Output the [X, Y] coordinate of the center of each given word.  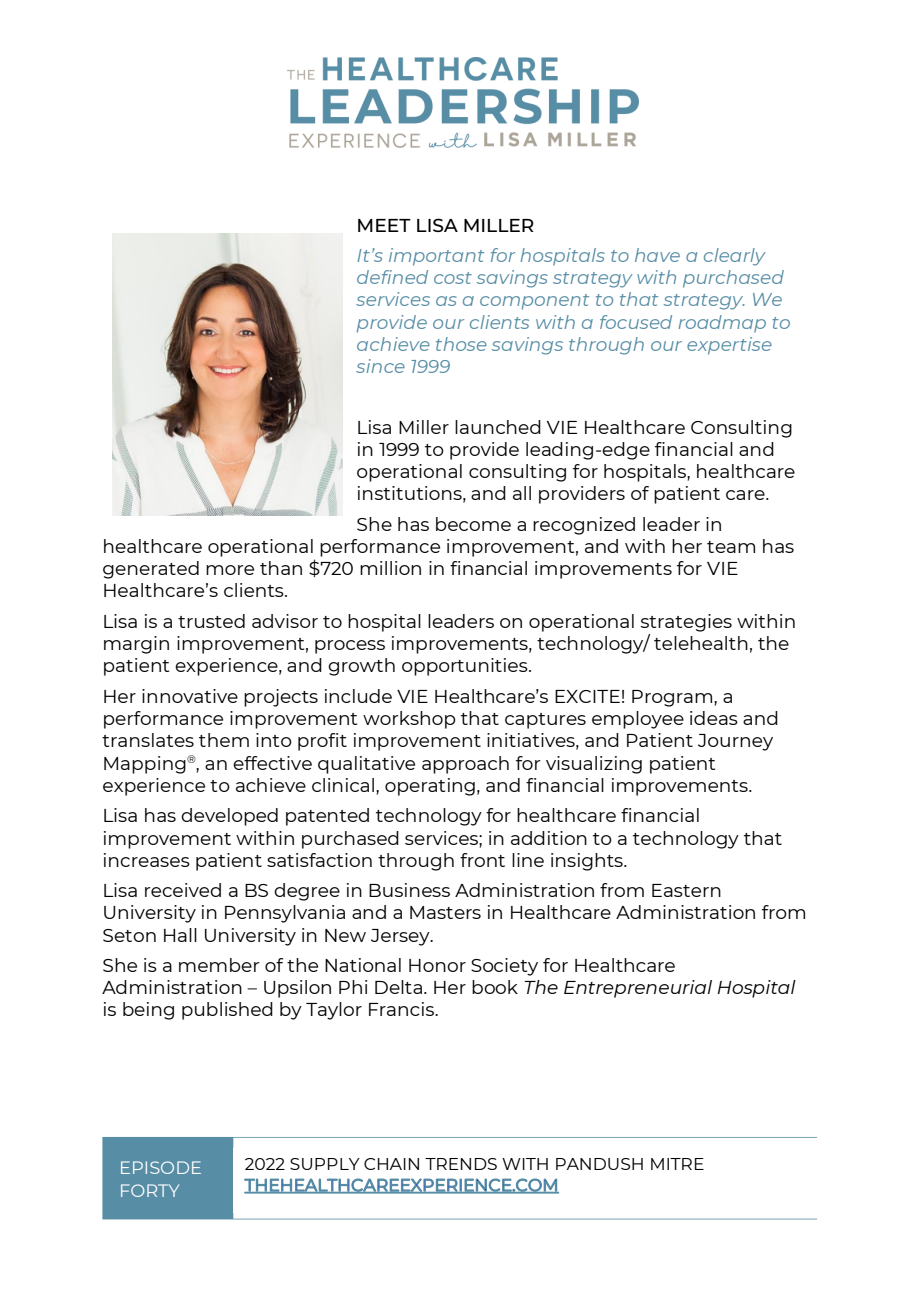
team [731, 547]
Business [409, 890]
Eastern [686, 890]
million [390, 568]
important [436, 257]
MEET [384, 225]
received [183, 890]
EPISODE [161, 1167]
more [230, 570]
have [657, 255]
